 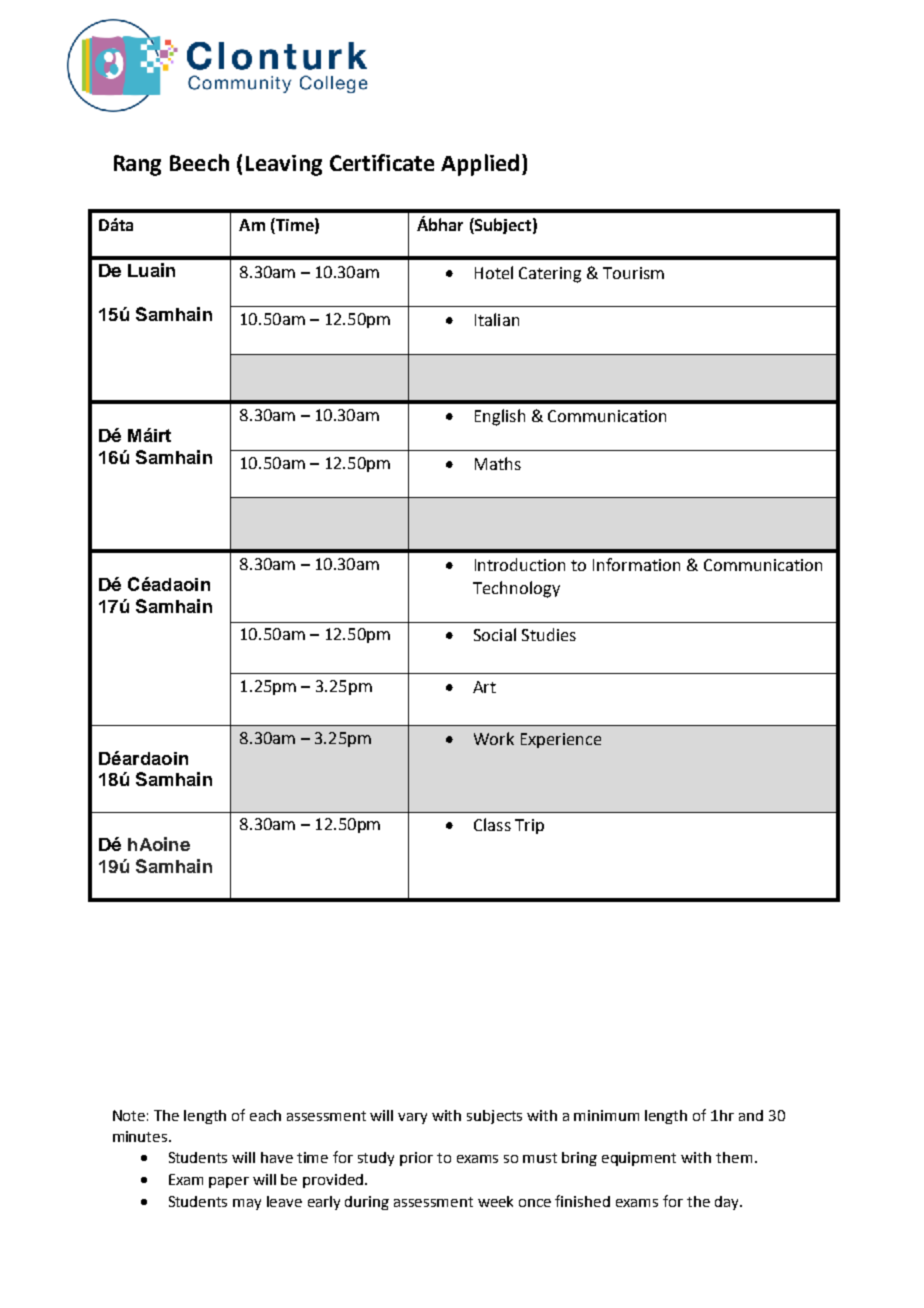 What do you see at coordinates (498, 463) in the screenshot?
I see `Maths` at bounding box center [498, 463].
